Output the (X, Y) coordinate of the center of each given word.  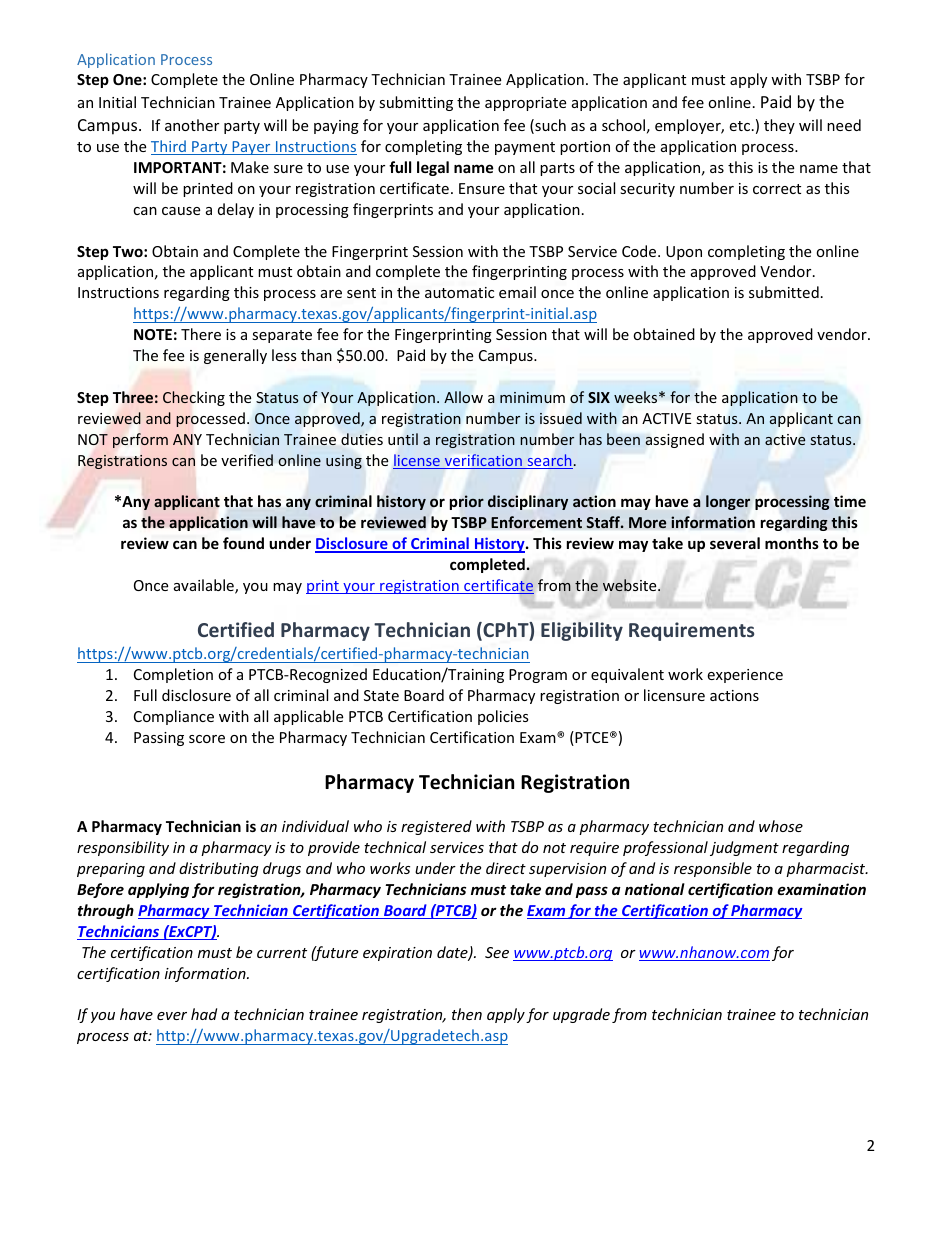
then (467, 1014)
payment (525, 148)
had (204, 1014)
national (655, 889)
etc (741, 126)
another (192, 125)
